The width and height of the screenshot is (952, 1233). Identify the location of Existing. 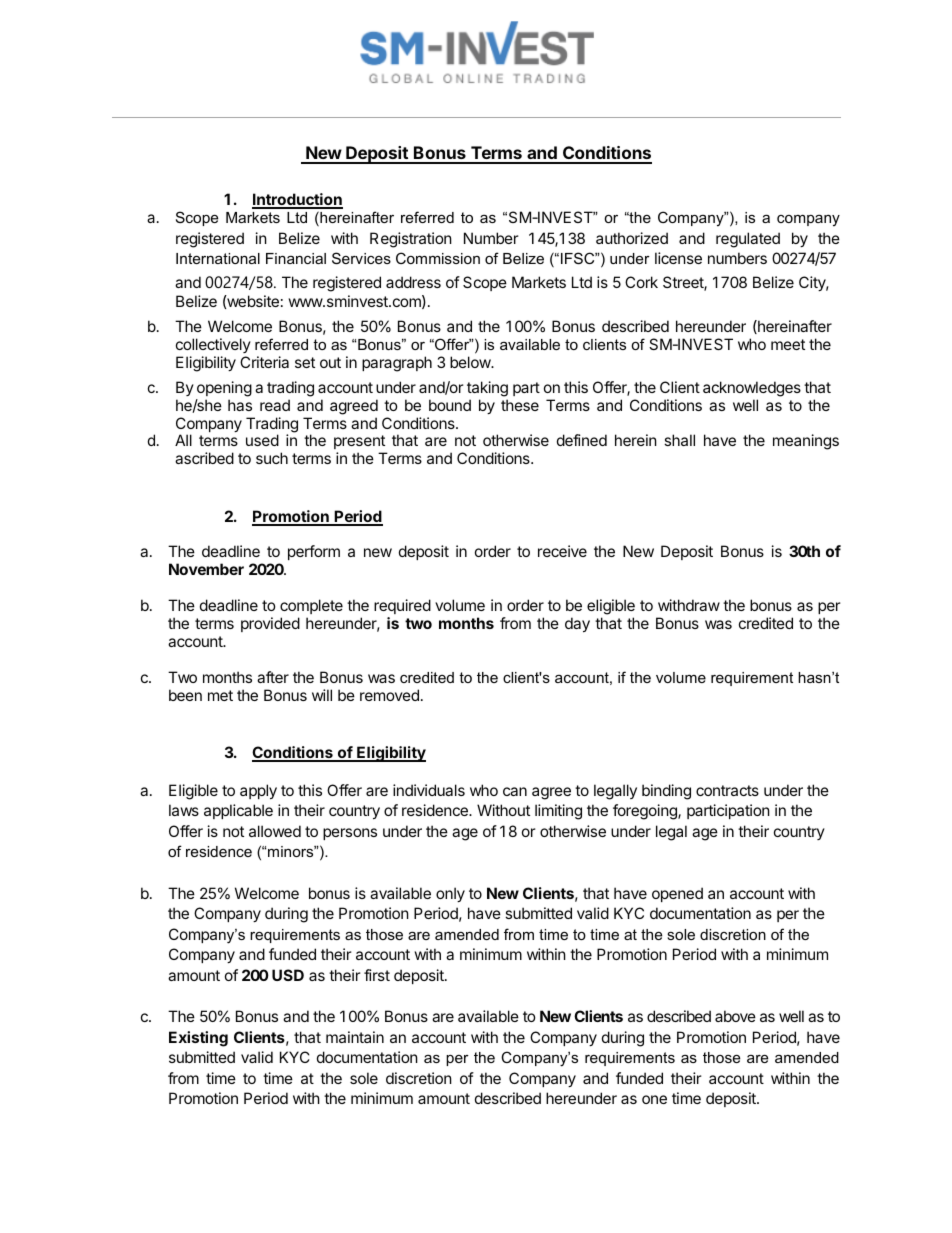
(198, 1039).
